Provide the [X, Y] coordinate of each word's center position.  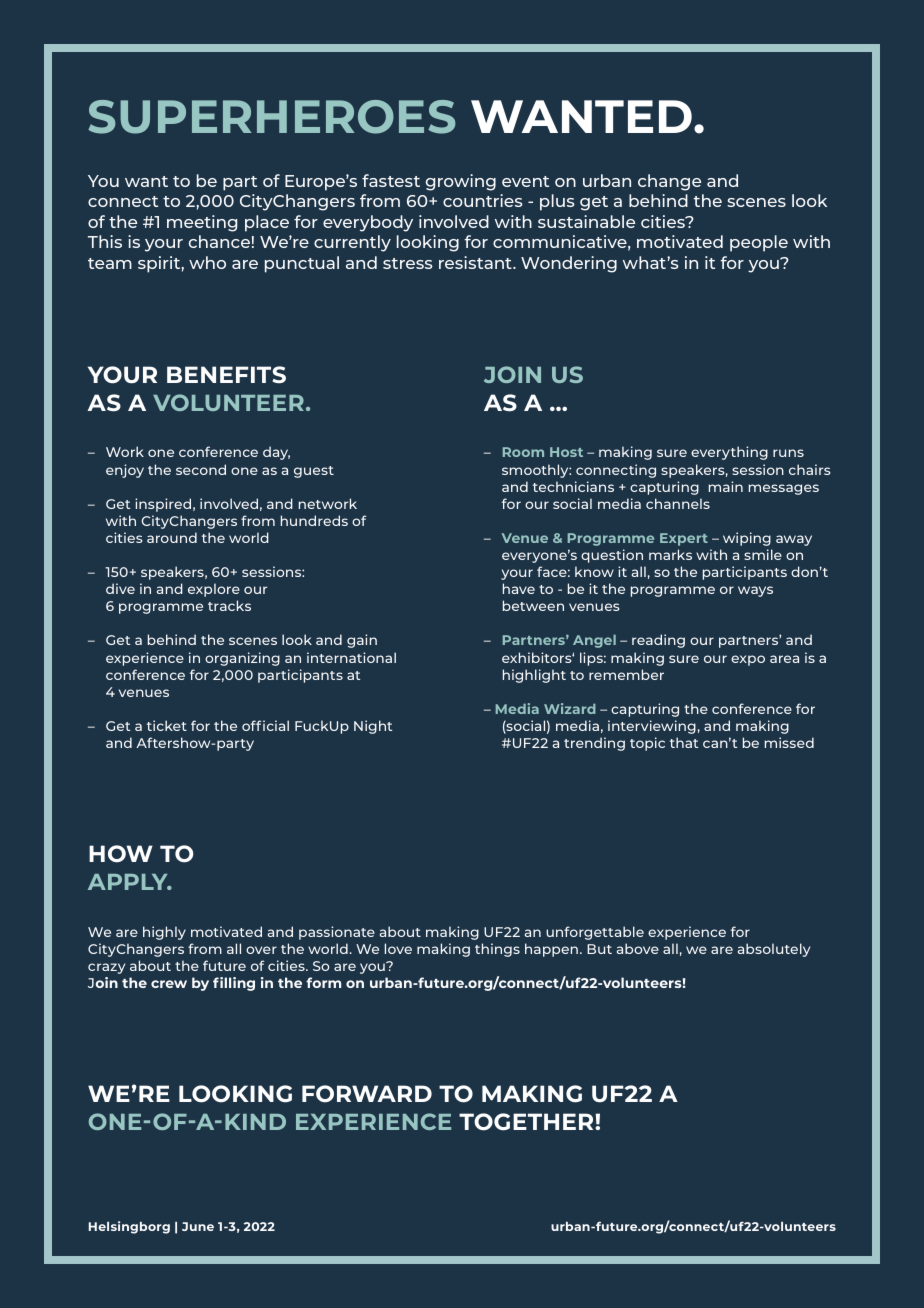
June [198, 1226]
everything [729, 453]
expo [748, 660]
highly [164, 933]
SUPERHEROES [272, 117]
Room [523, 452]
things [497, 950]
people [759, 243]
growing [461, 182]
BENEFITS [226, 375]
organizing [242, 659]
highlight [534, 676]
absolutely [774, 950]
